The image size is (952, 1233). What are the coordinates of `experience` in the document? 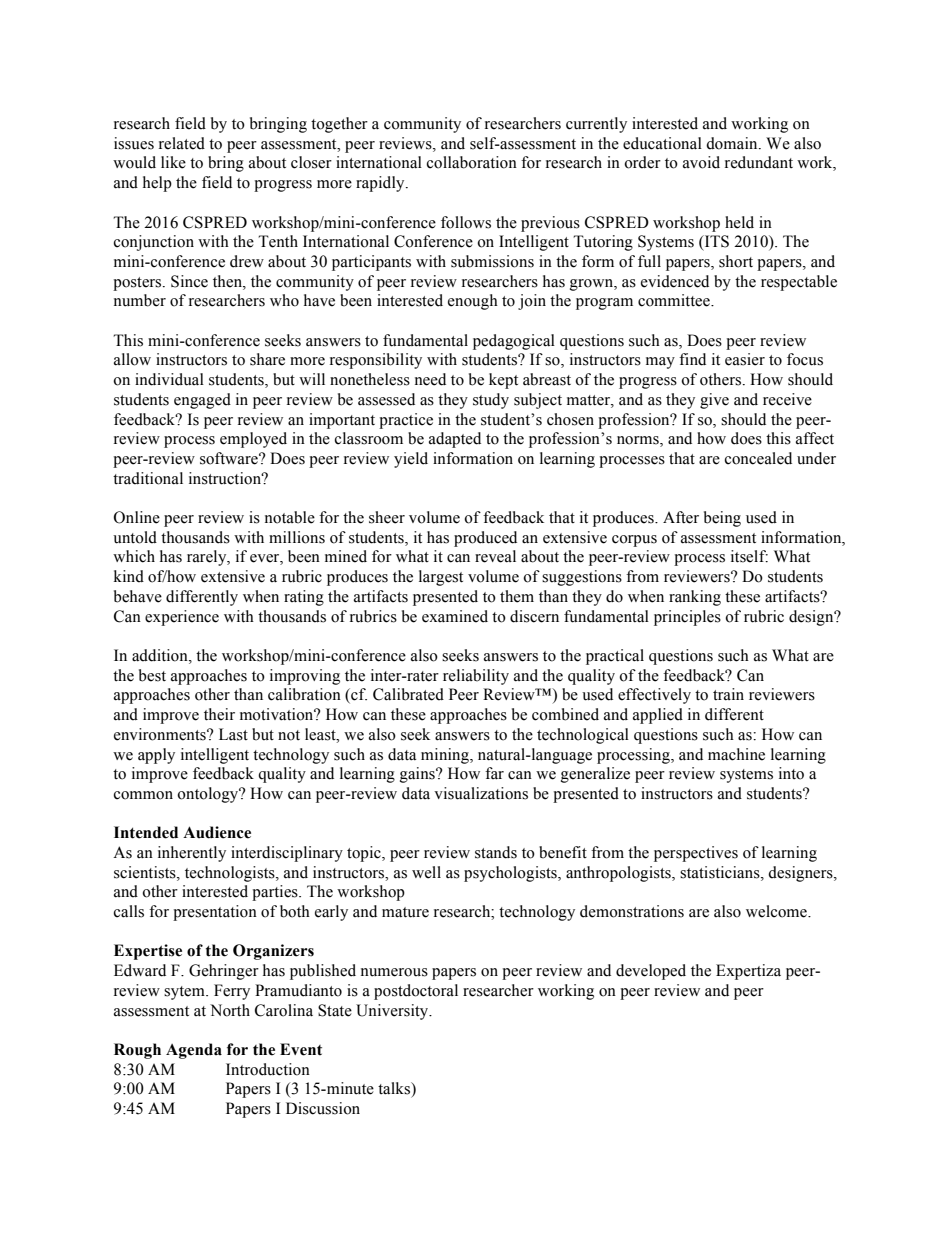 It's located at (182, 618).
